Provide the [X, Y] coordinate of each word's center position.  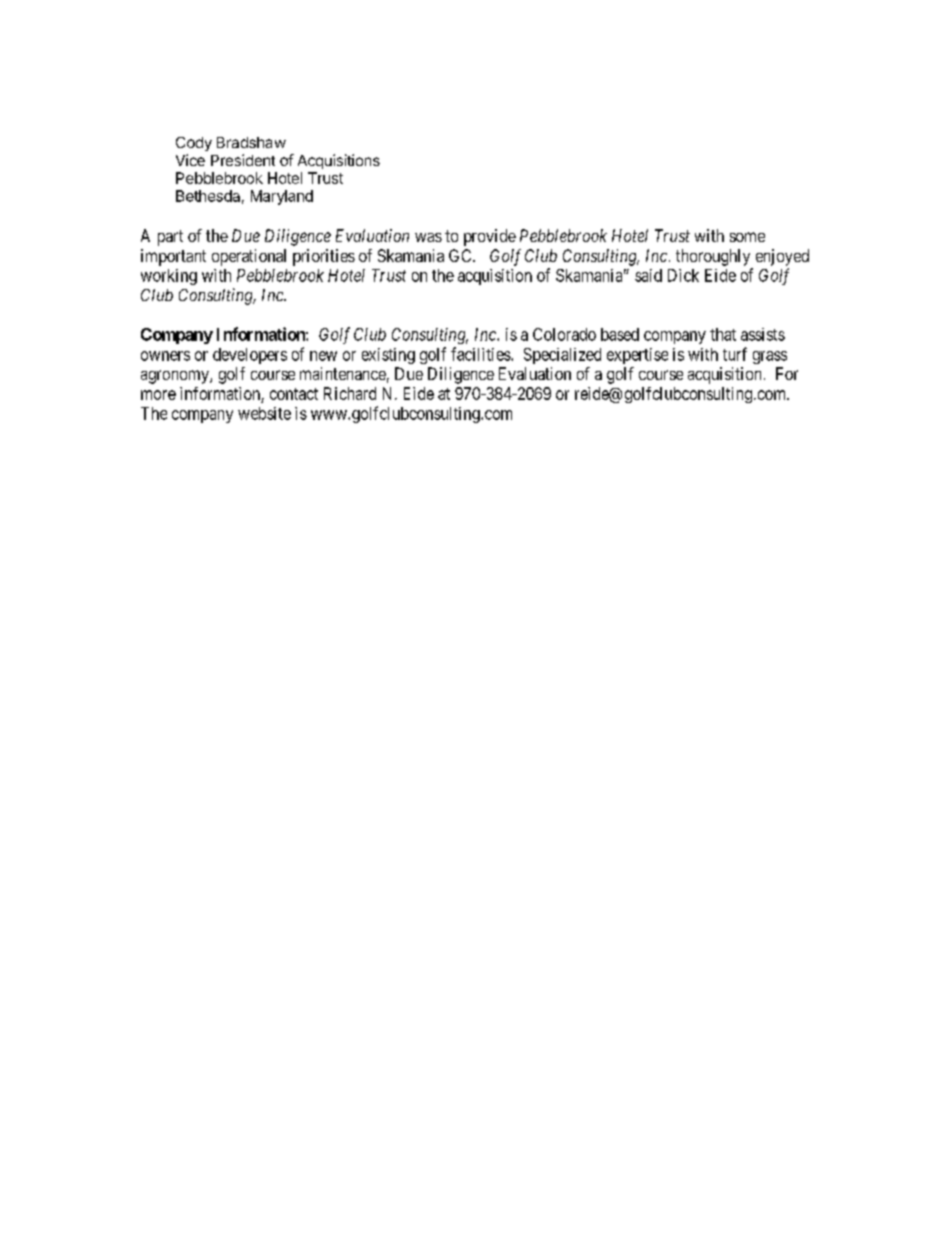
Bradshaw [251, 142]
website [264, 413]
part [170, 238]
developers [250, 356]
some [747, 237]
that [723, 334]
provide [490, 237]
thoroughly [713, 257]
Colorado [564, 334]
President [243, 160]
